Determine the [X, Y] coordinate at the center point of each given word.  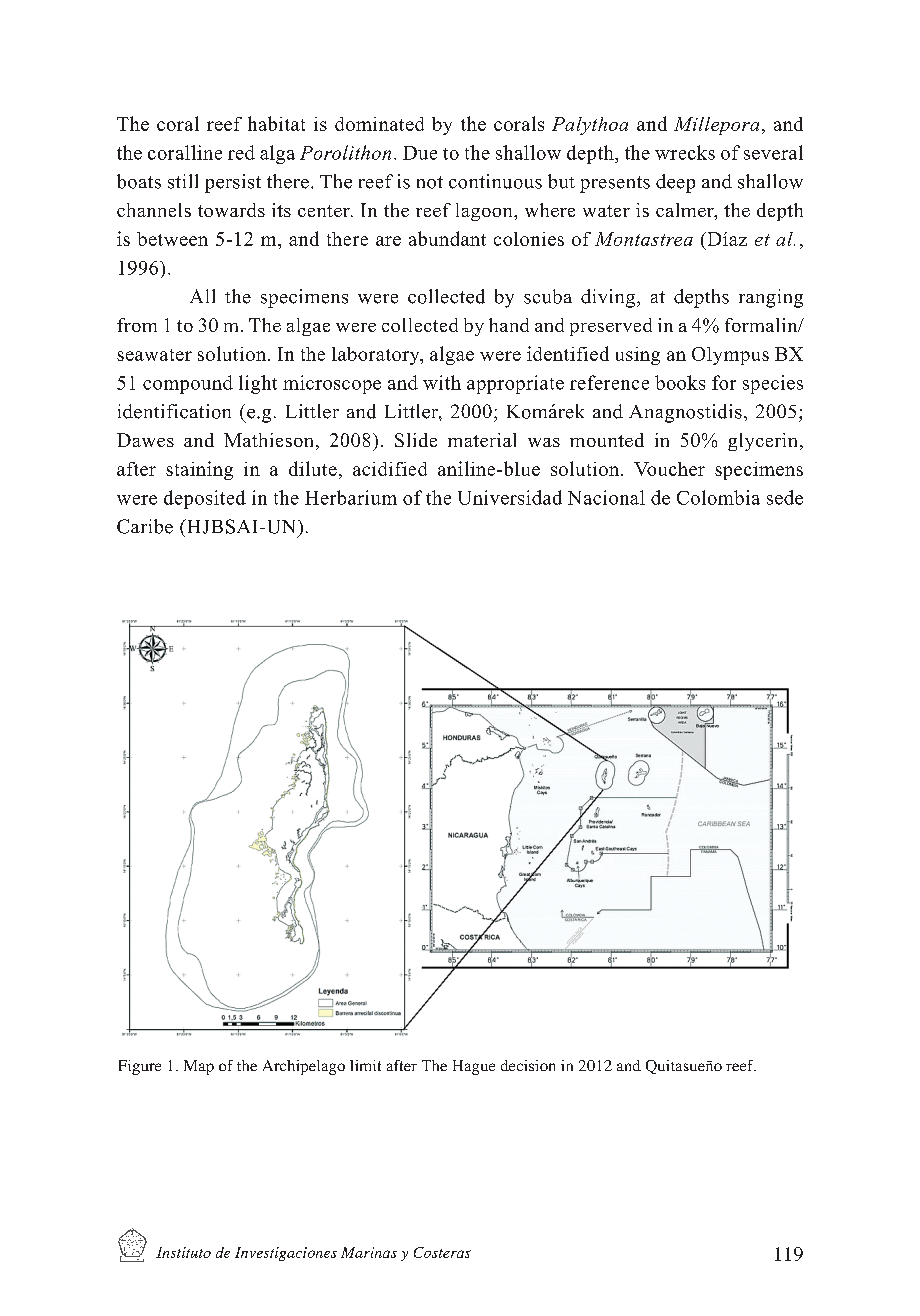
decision [528, 1065]
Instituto [183, 1252]
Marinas [369, 1252]
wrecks [685, 152]
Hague [474, 1067]
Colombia [718, 497]
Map [199, 1067]
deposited [205, 499]
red [241, 152]
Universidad [510, 497]
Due [420, 153]
